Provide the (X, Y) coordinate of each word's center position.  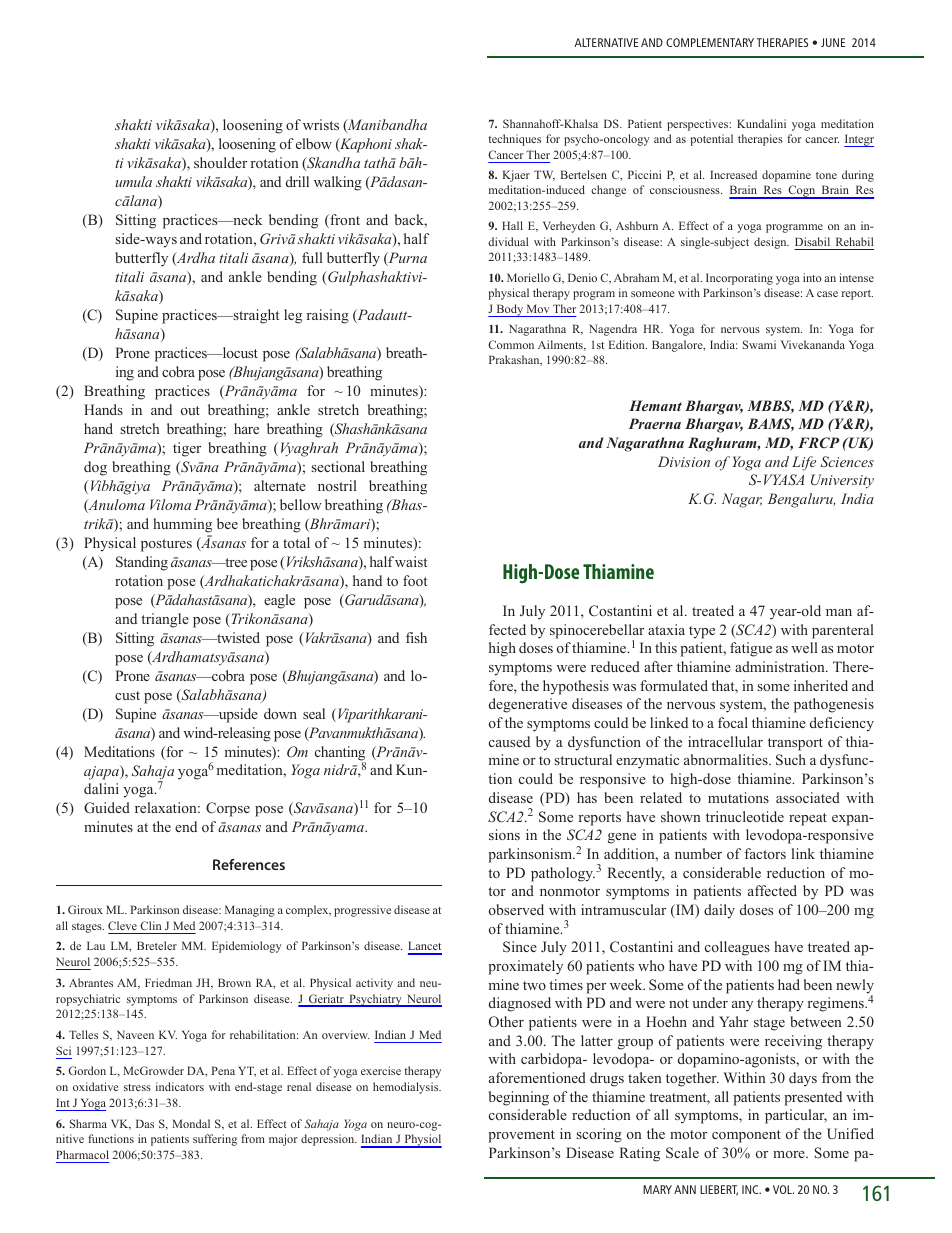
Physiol (422, 1141)
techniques (514, 140)
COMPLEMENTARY (710, 42)
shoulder (220, 162)
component (746, 1136)
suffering (215, 1140)
